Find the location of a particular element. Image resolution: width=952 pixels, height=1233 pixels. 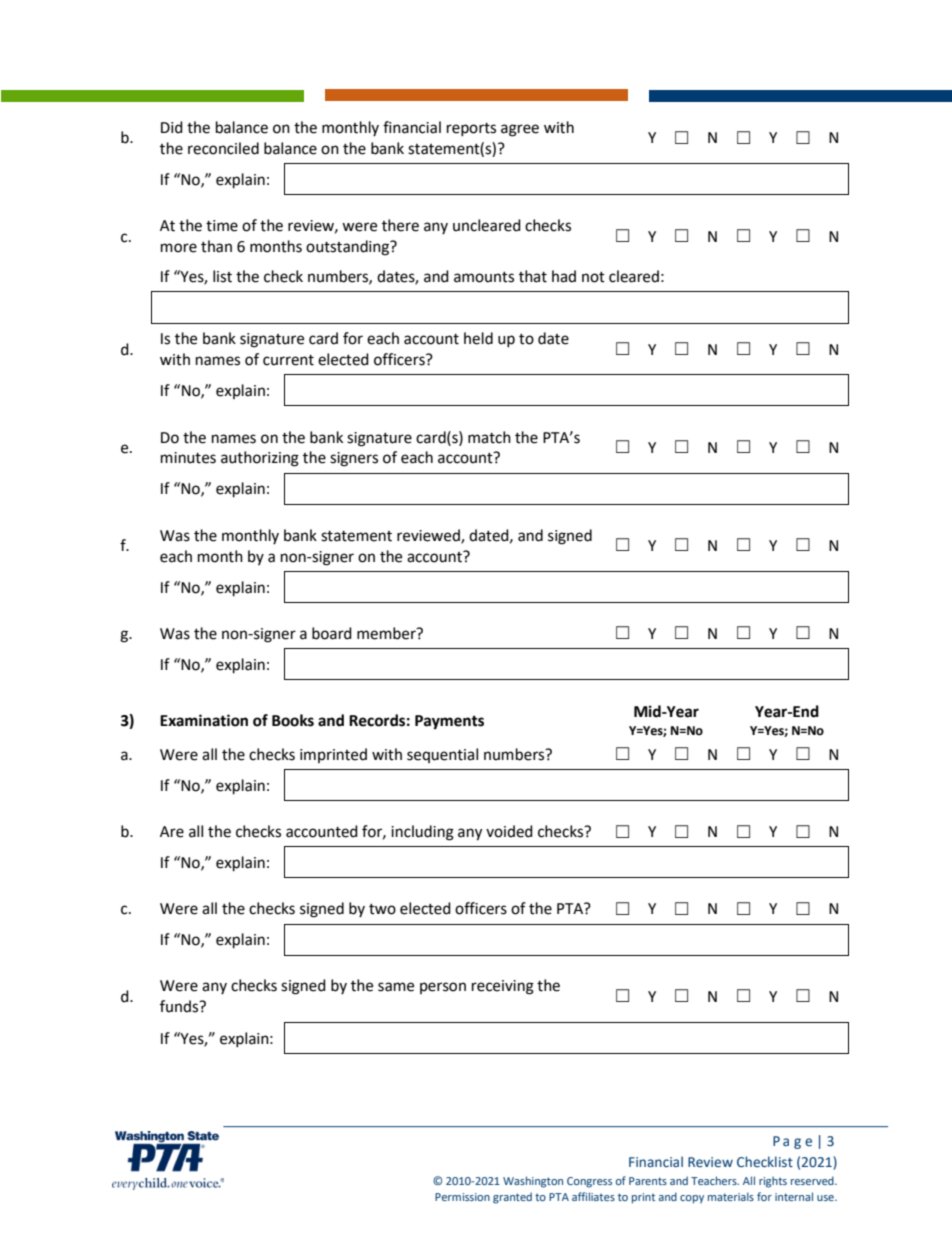

reconciled is located at coordinates (223, 148).
